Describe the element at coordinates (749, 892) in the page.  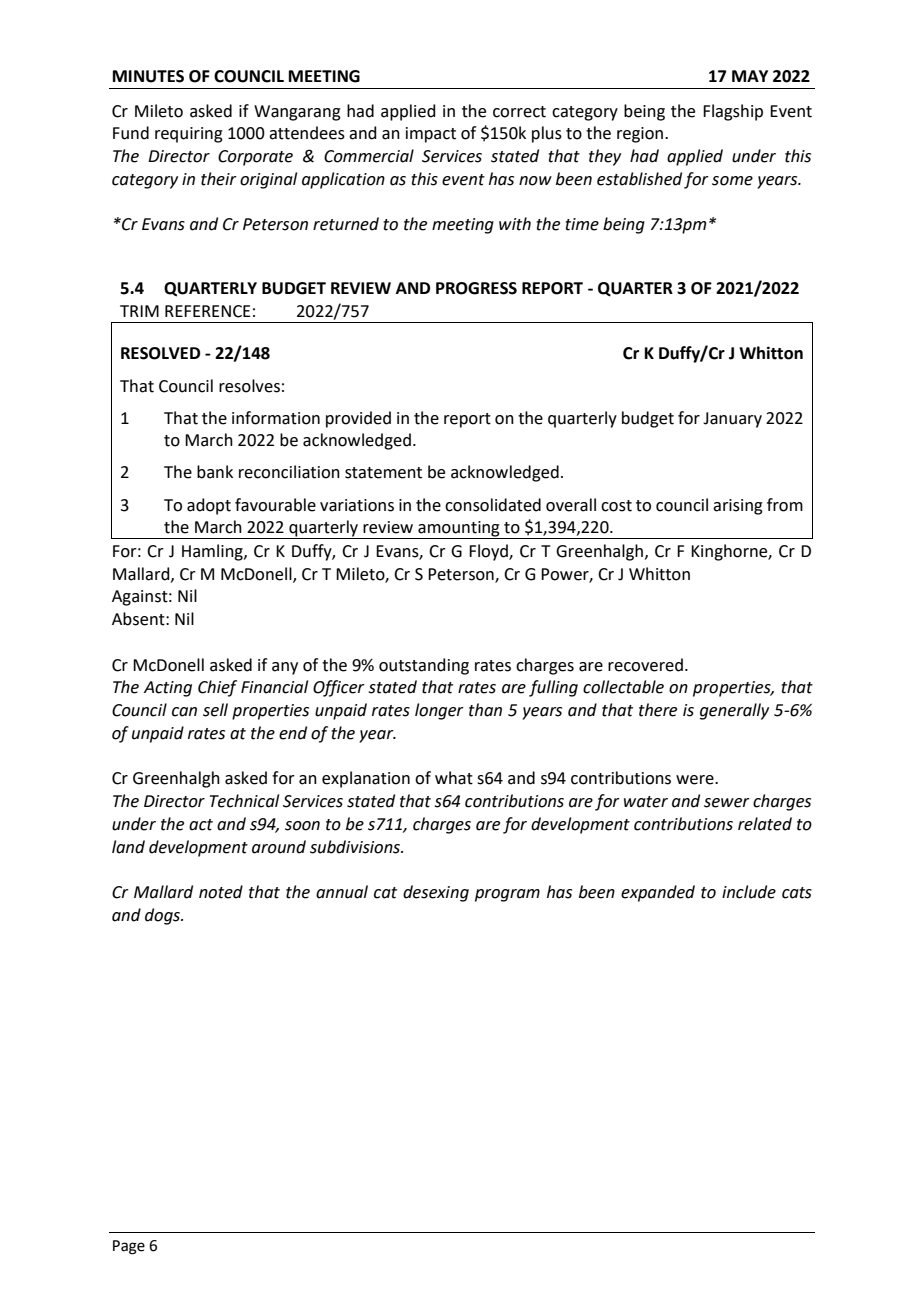
I see `include` at that location.
